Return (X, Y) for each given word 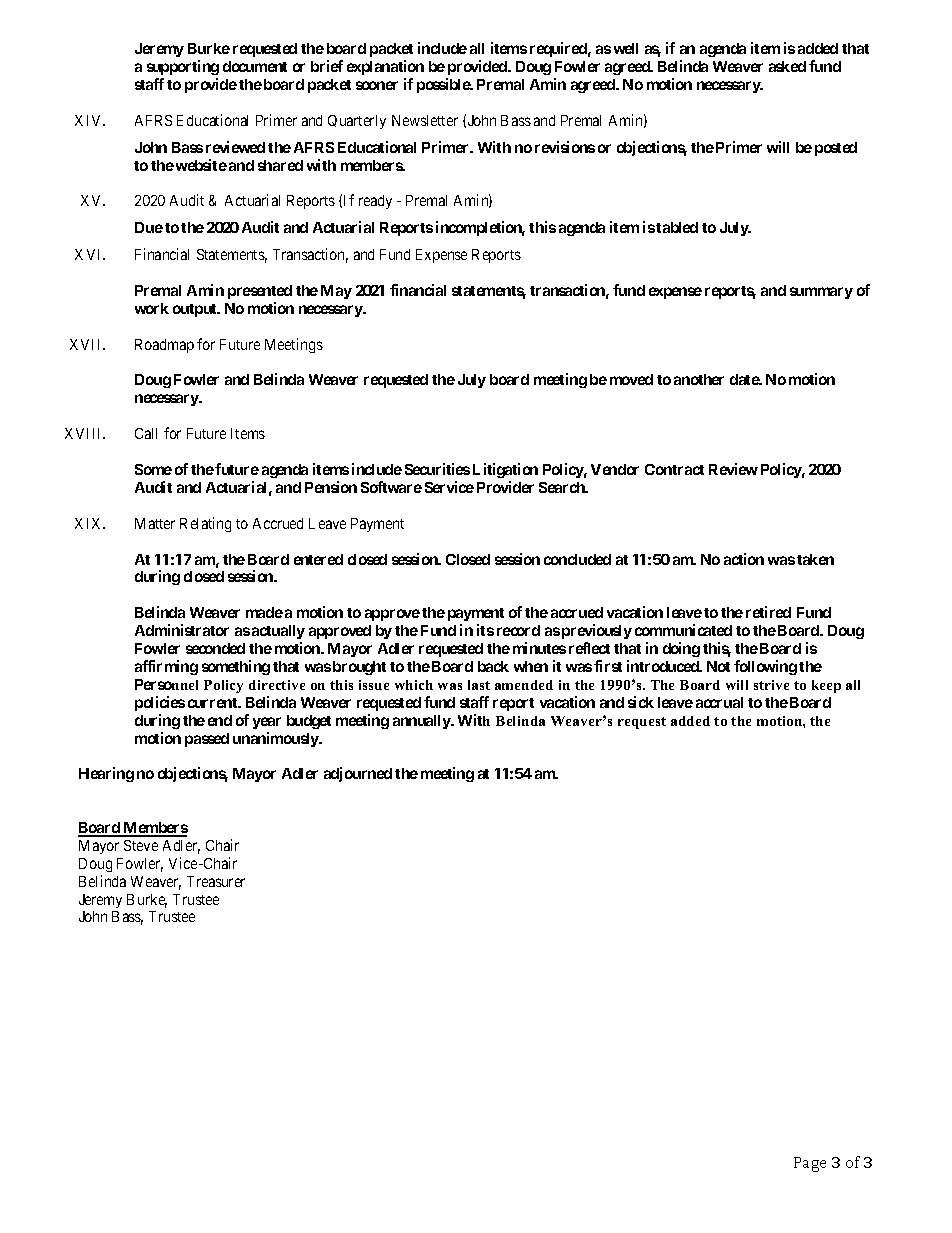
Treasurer (216, 881)
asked (787, 66)
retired (768, 612)
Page (810, 1164)
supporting (183, 67)
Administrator (182, 630)
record (518, 630)
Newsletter (425, 120)
